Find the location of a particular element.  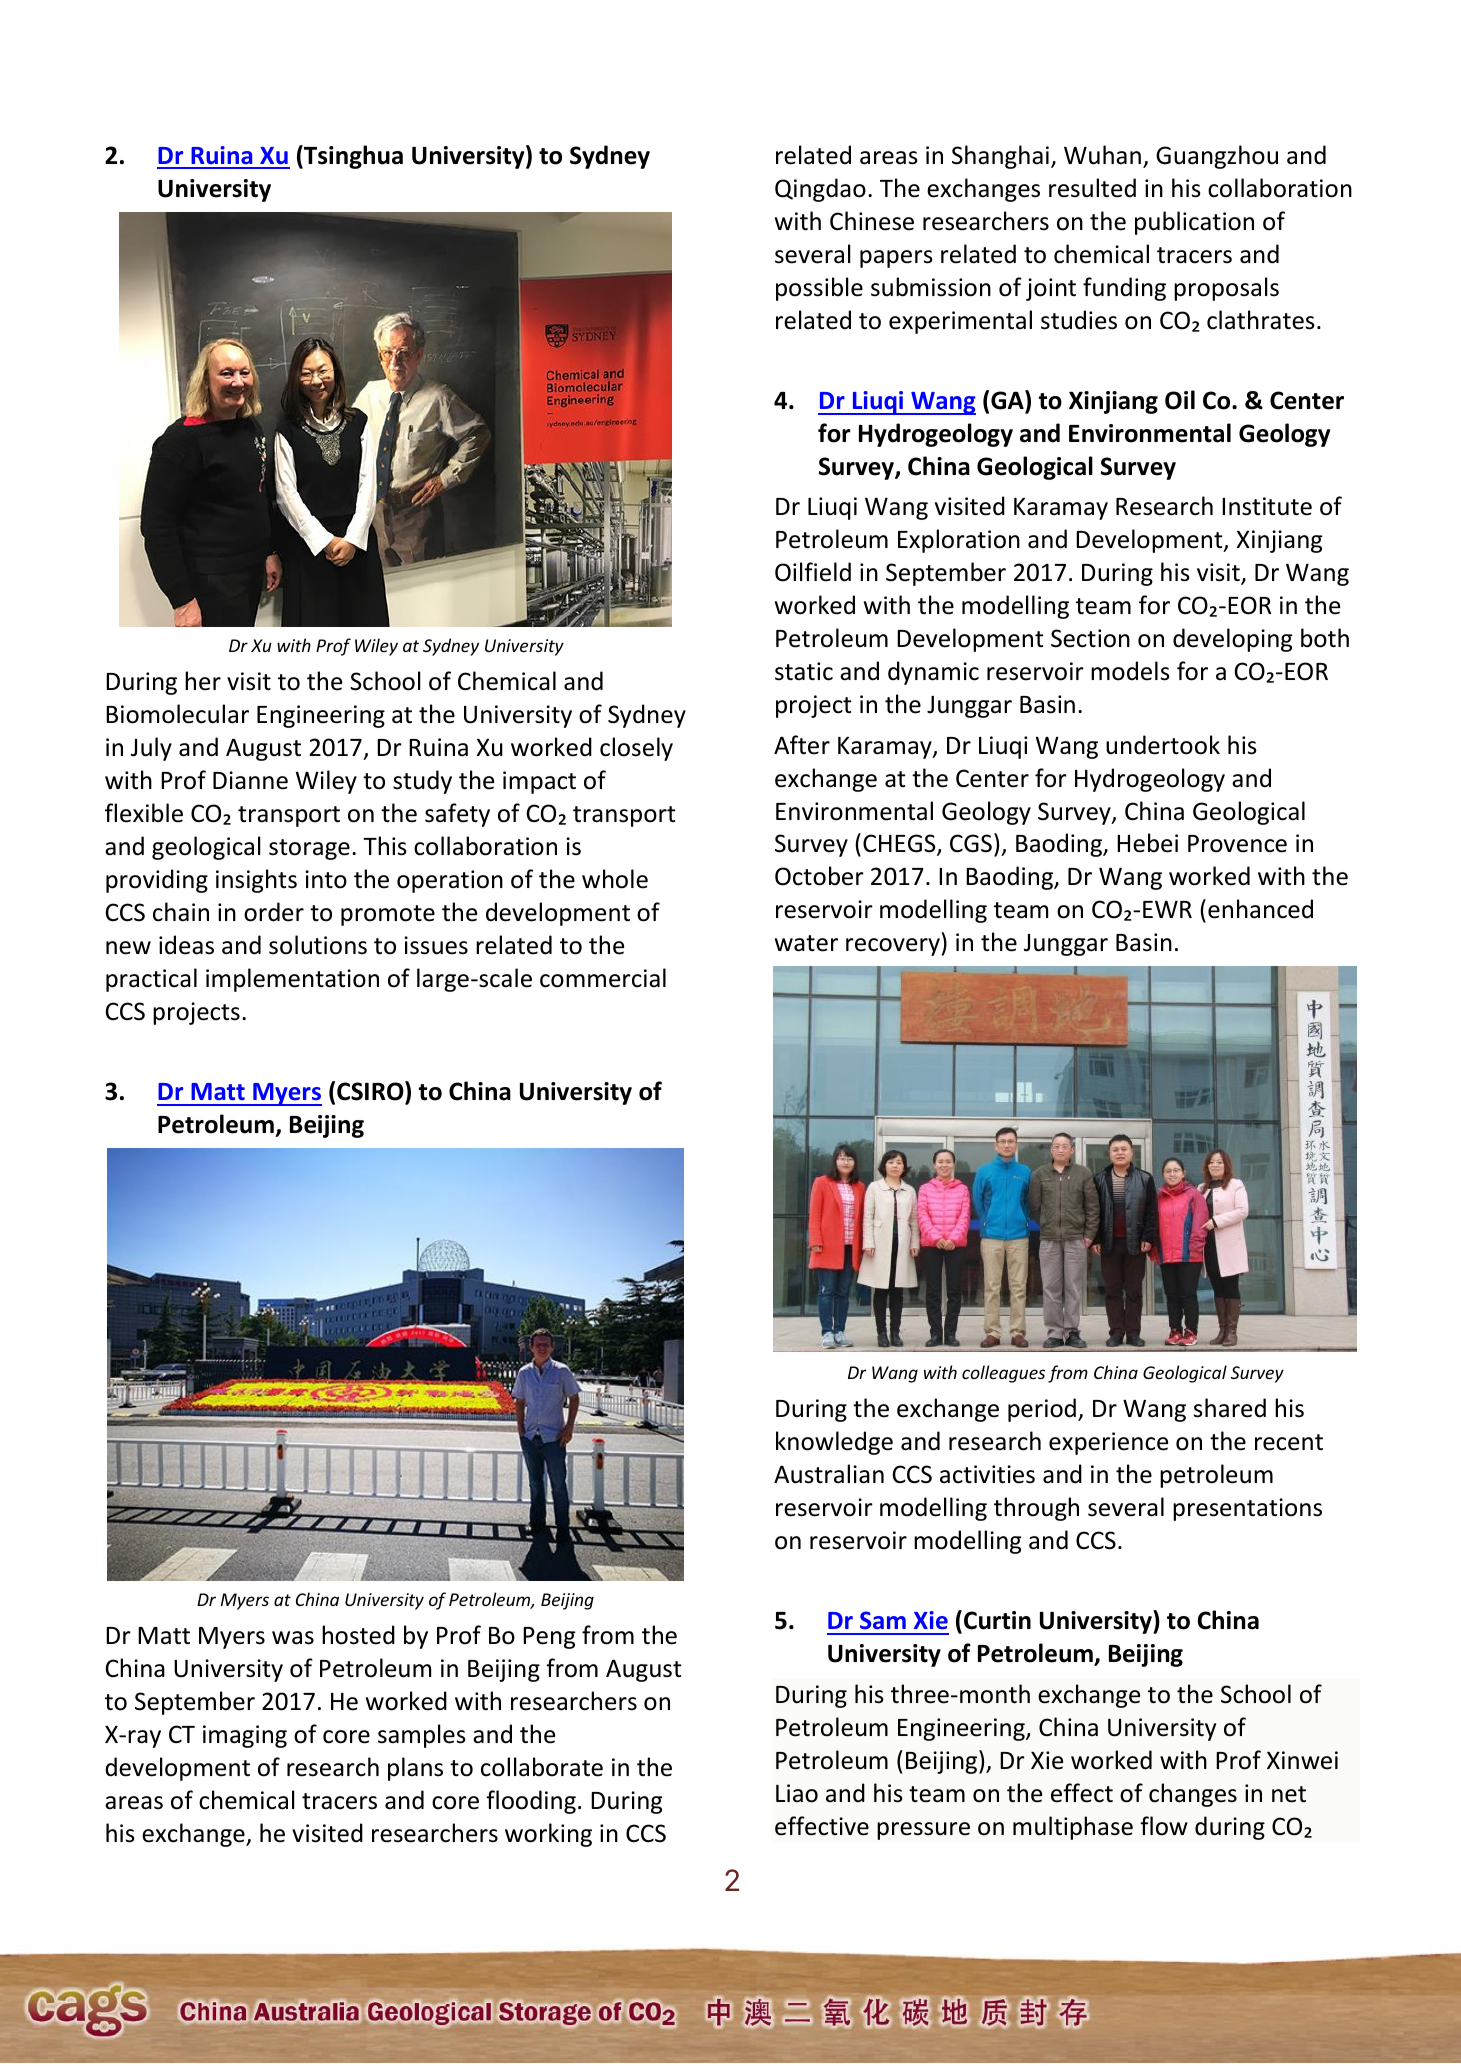

imaging is located at coordinates (245, 1736).
